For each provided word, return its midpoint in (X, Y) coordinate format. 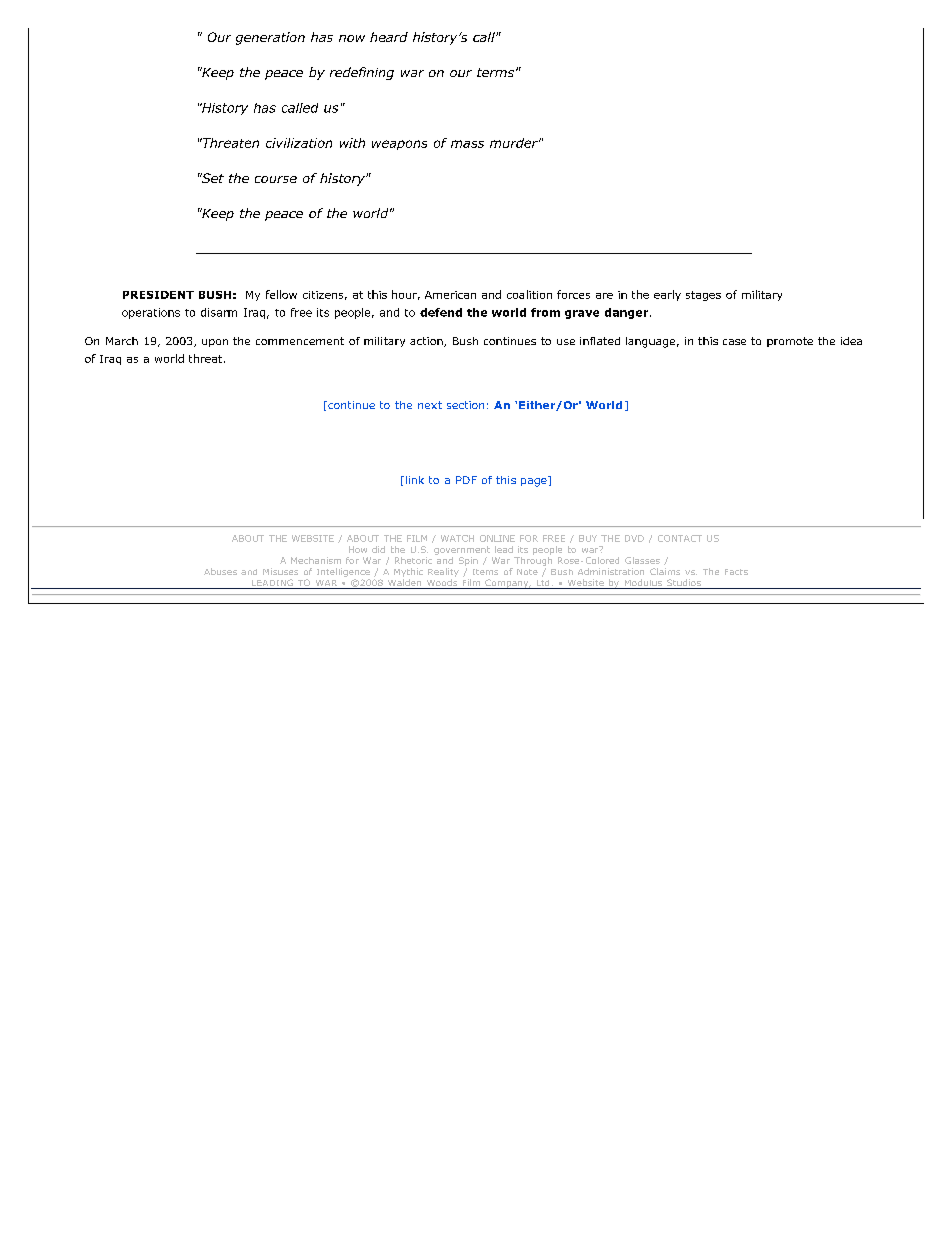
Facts (736, 572)
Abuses (220, 571)
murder (515, 143)
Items (485, 572)
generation (270, 38)
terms (497, 72)
